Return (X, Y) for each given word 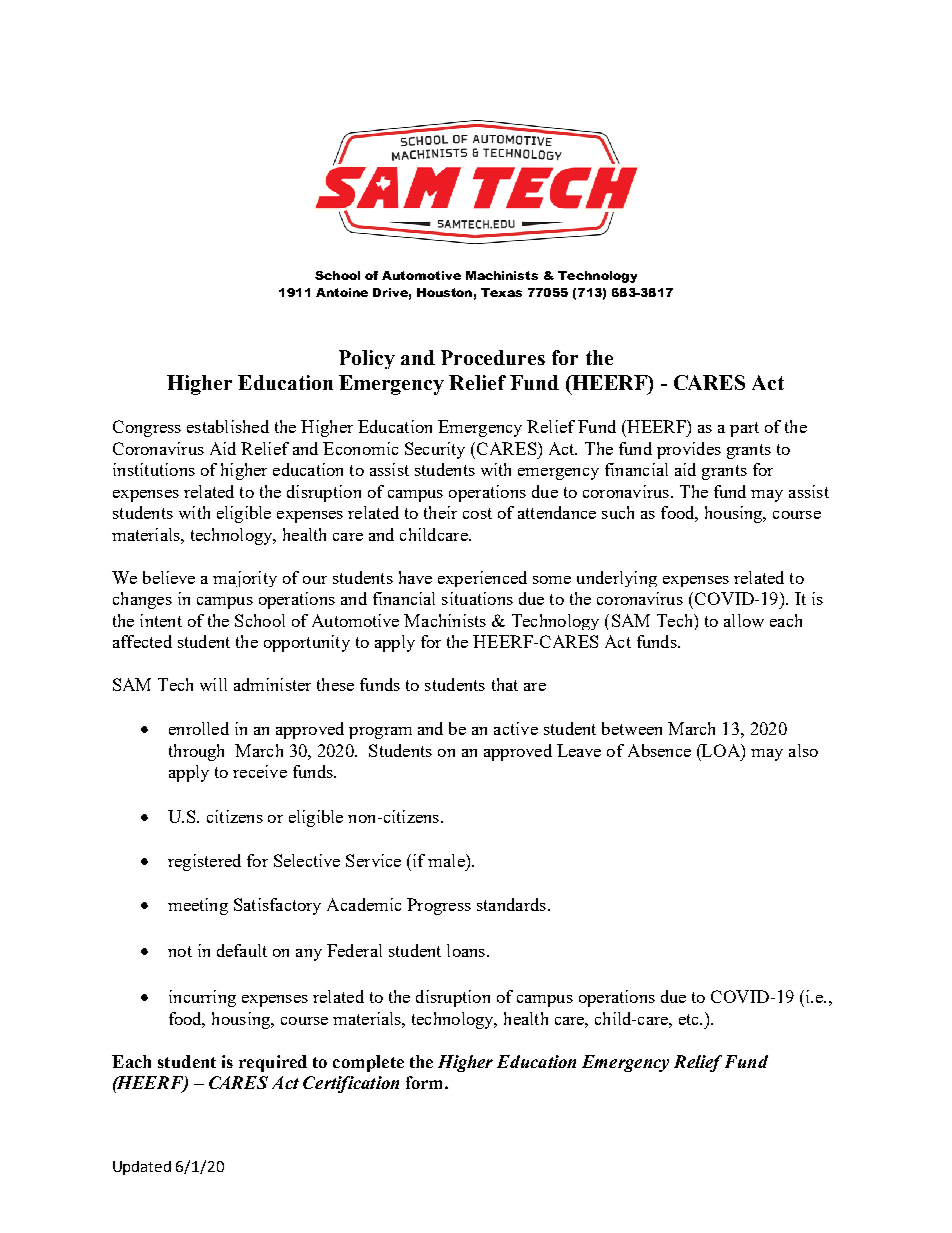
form (426, 1082)
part (744, 429)
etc (690, 1019)
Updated (142, 1168)
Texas (501, 292)
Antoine (342, 292)
